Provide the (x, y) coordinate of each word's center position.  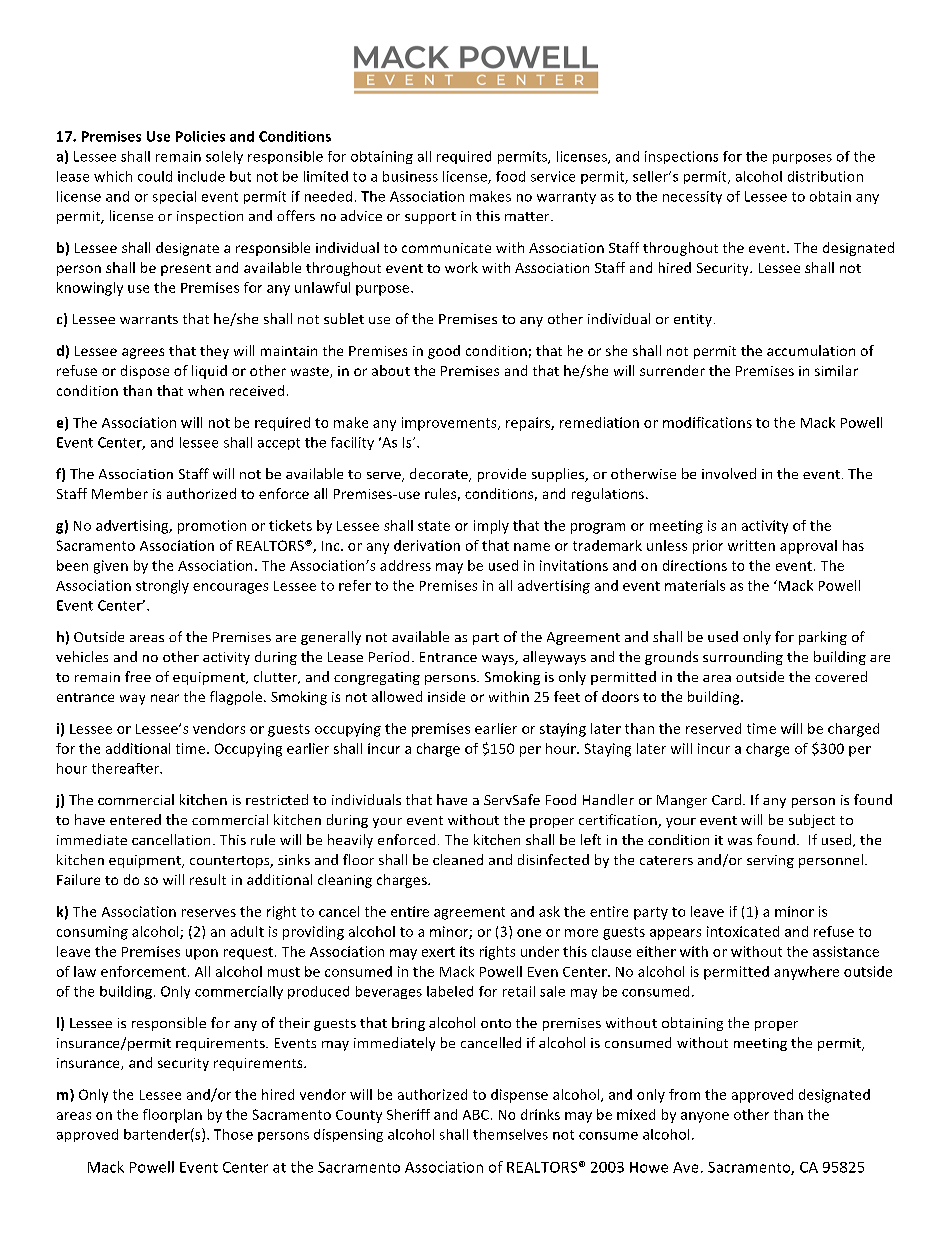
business (410, 176)
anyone (705, 1117)
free (138, 676)
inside (446, 696)
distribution (825, 176)
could (155, 176)
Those (233, 1134)
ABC (476, 1115)
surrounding (743, 658)
